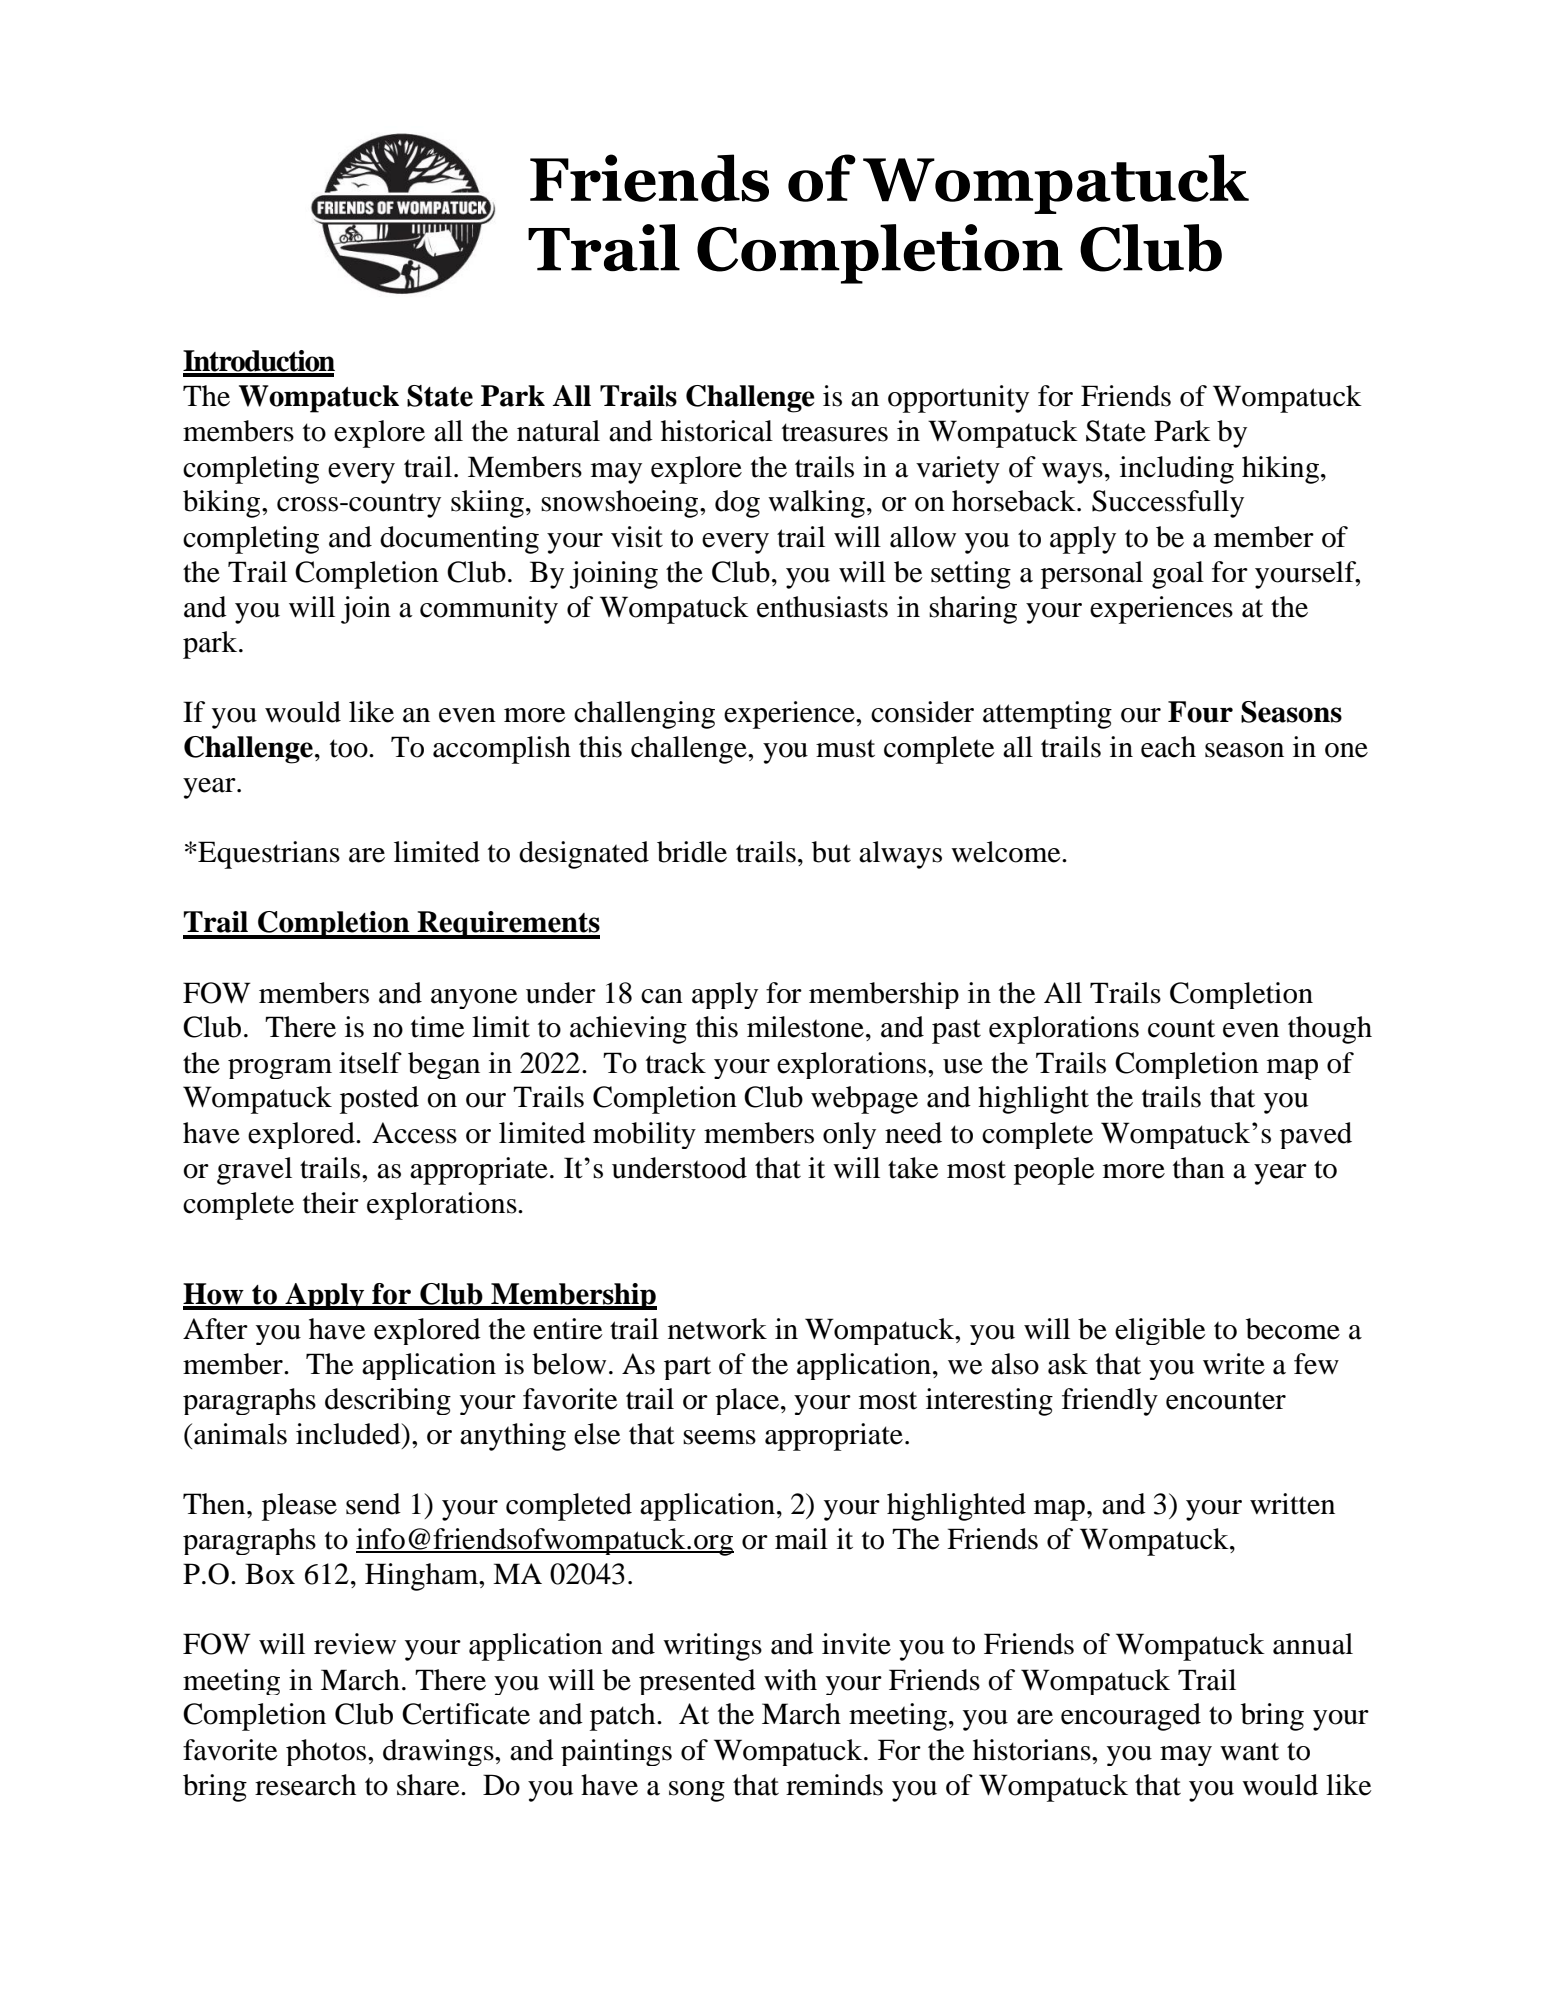 Image resolution: width=1555 pixels, height=2013 pixels. What do you see at coordinates (379, 1100) in the screenshot?
I see `posted` at bounding box center [379, 1100].
